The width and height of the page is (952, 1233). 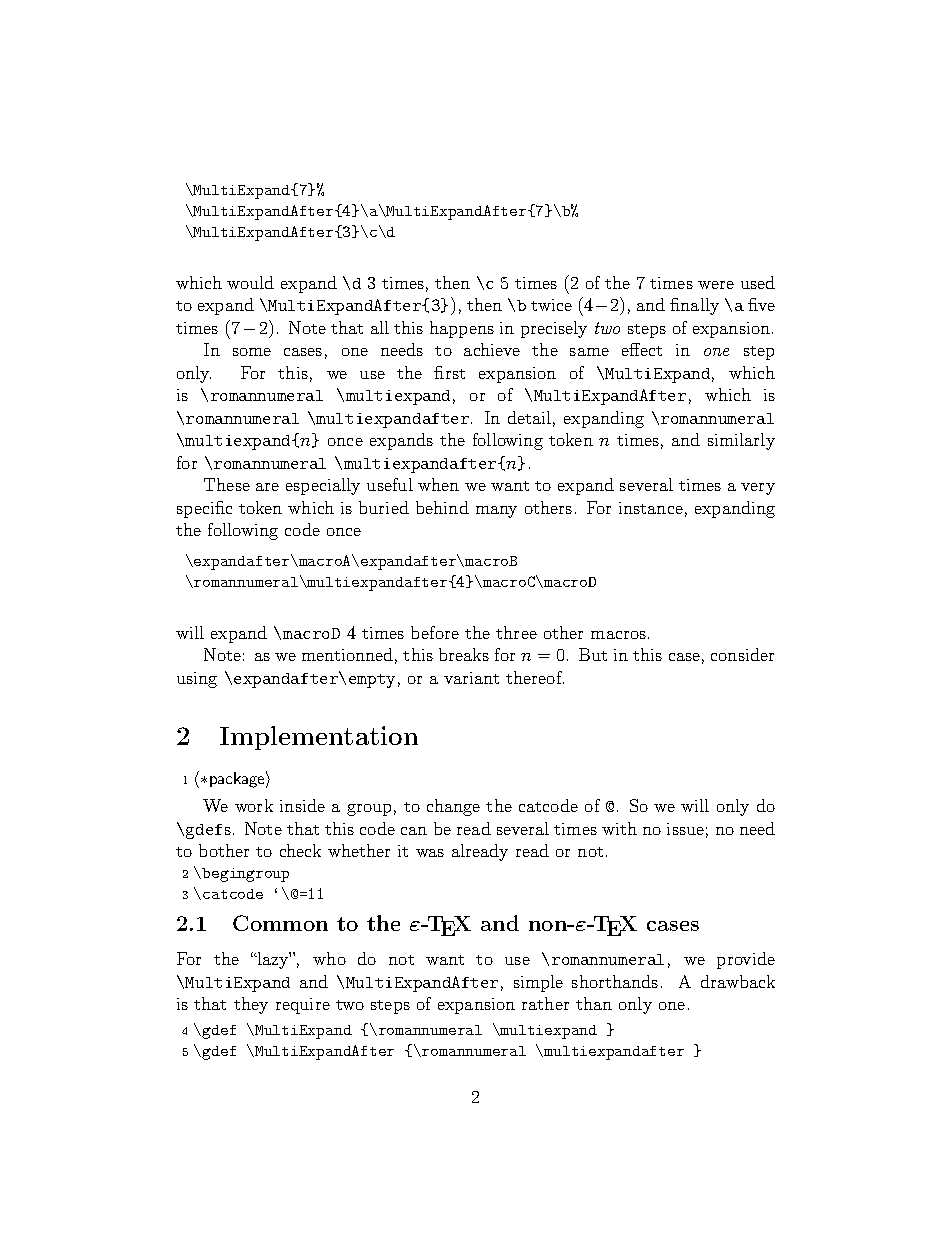 I want to click on breaks, so click(x=464, y=654).
